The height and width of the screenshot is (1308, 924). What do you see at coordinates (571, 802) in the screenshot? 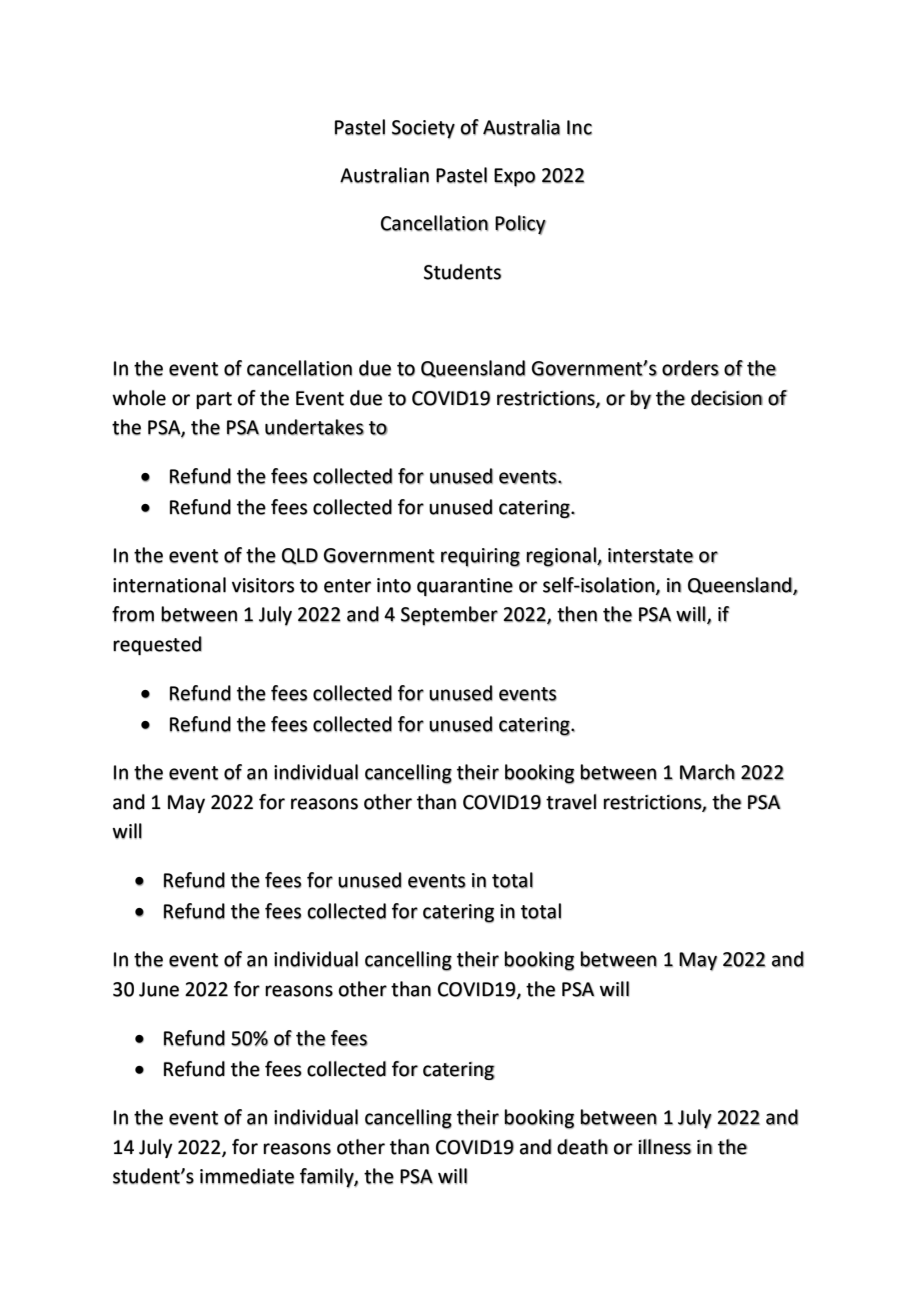
I see `travel` at bounding box center [571, 802].
